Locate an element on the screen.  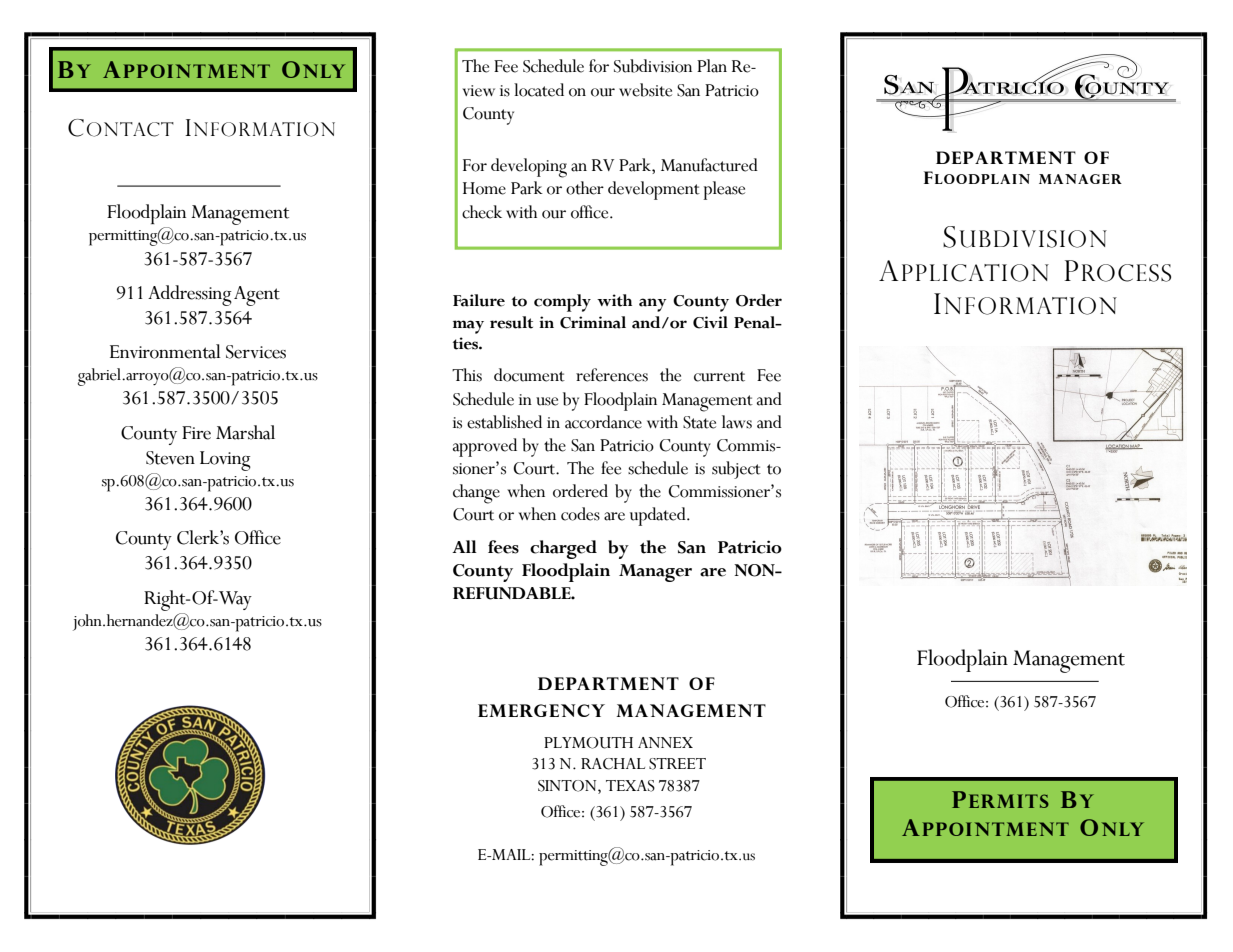
may is located at coordinates (468, 327).
